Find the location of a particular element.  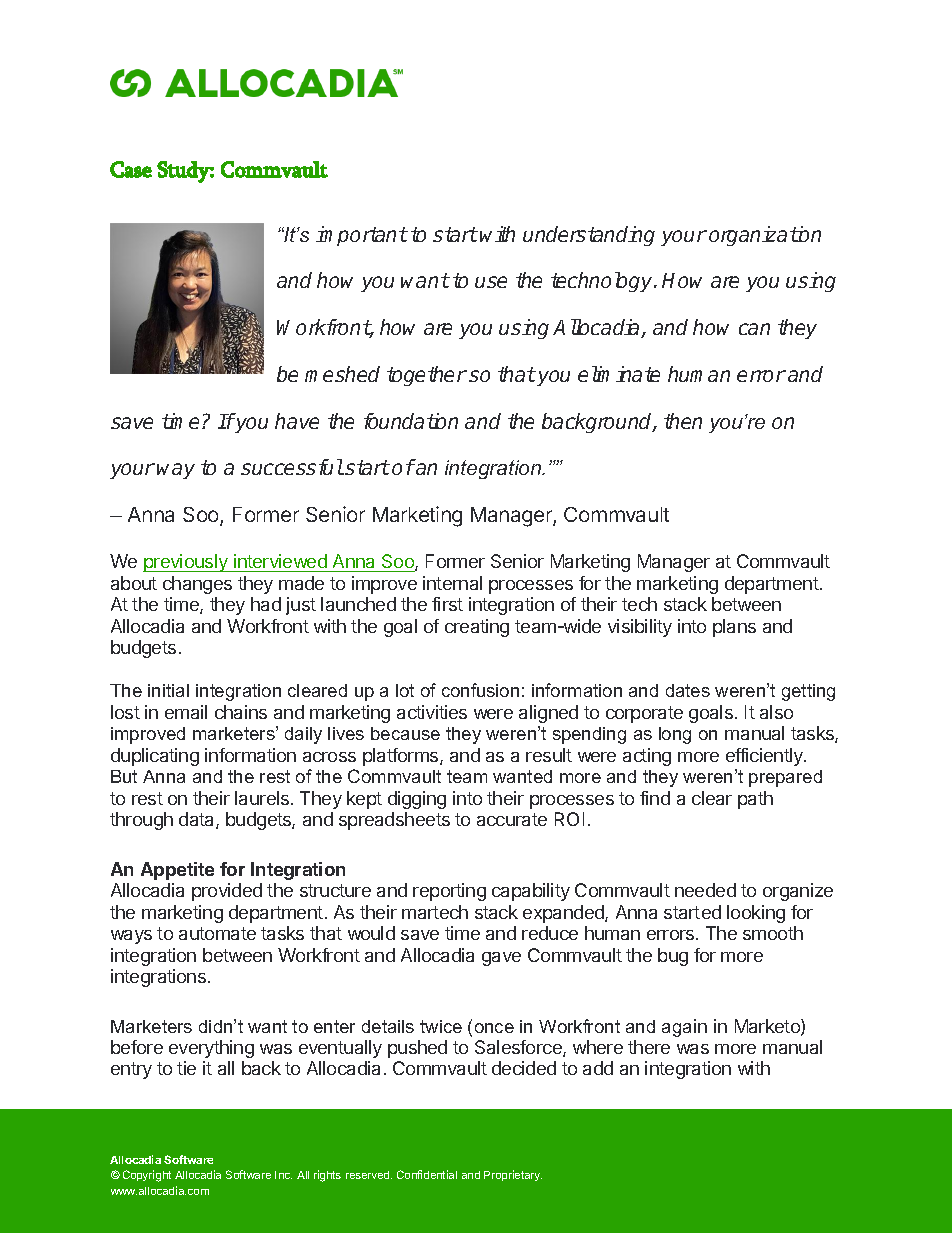

Confidential is located at coordinates (427, 1174).
